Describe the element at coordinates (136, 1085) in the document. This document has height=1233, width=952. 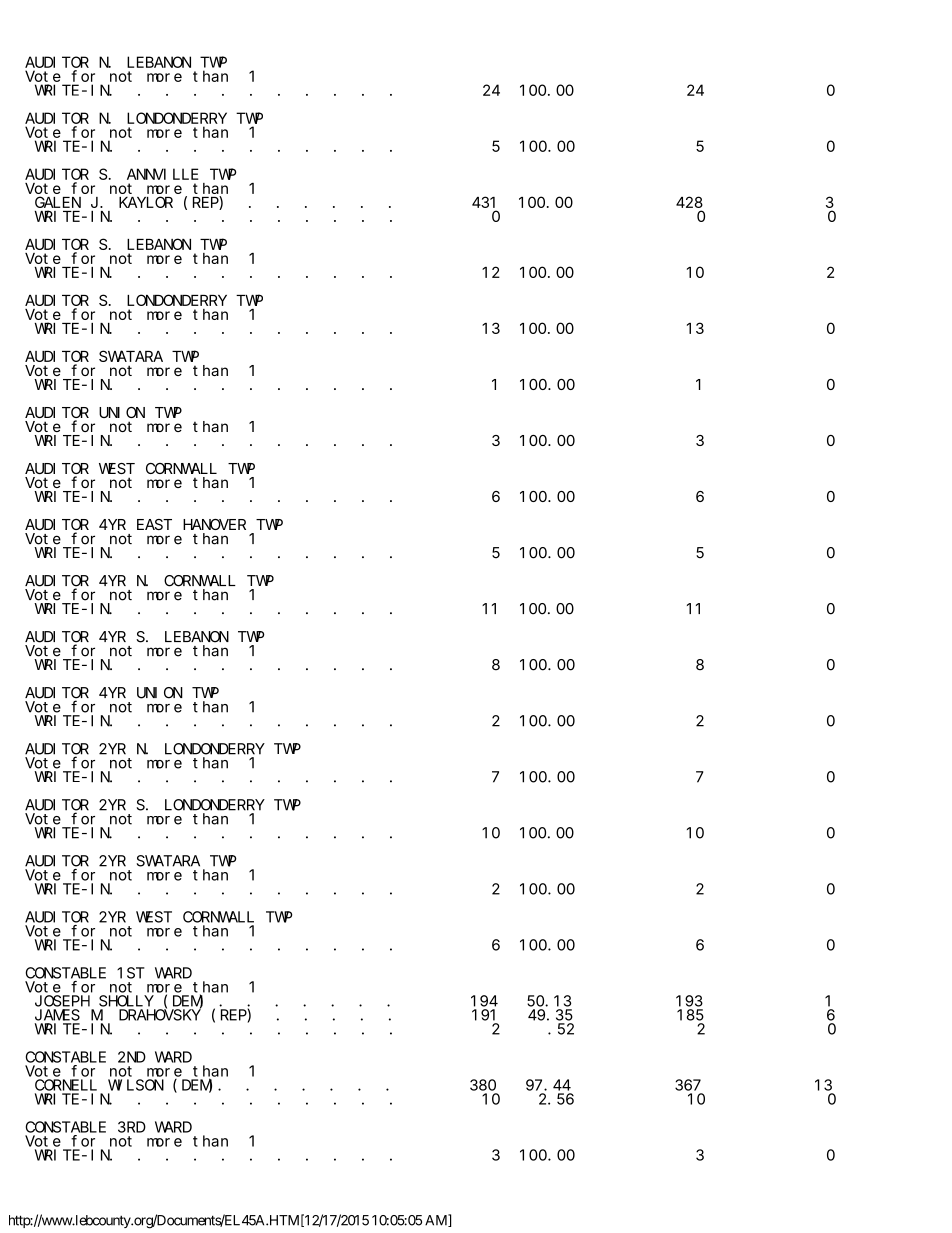
I see `WILSON` at that location.
